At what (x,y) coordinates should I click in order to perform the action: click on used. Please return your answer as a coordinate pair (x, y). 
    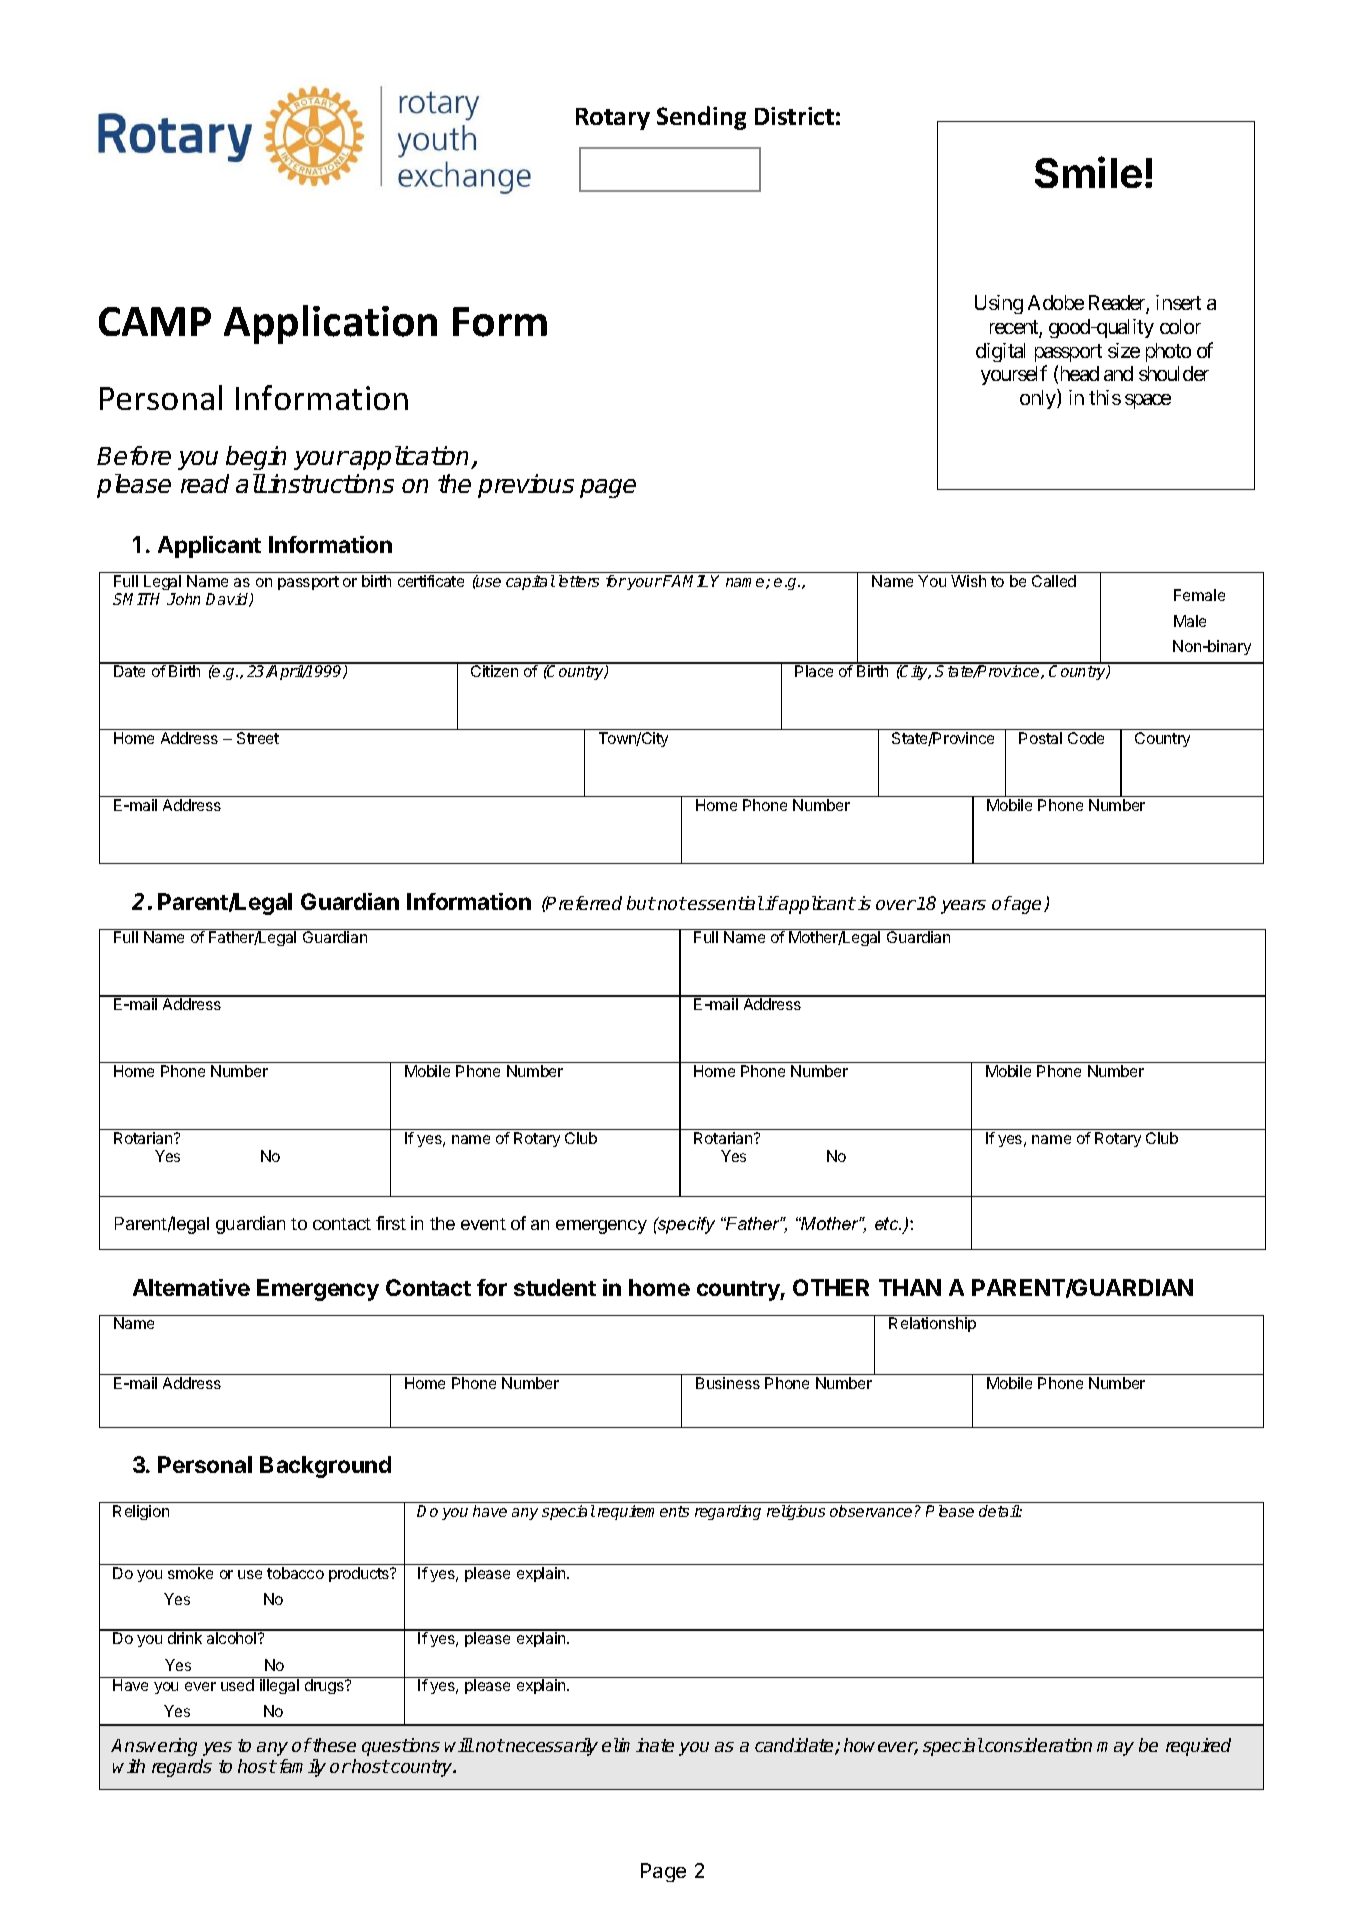
    Looking at the image, I should click on (237, 1685).
